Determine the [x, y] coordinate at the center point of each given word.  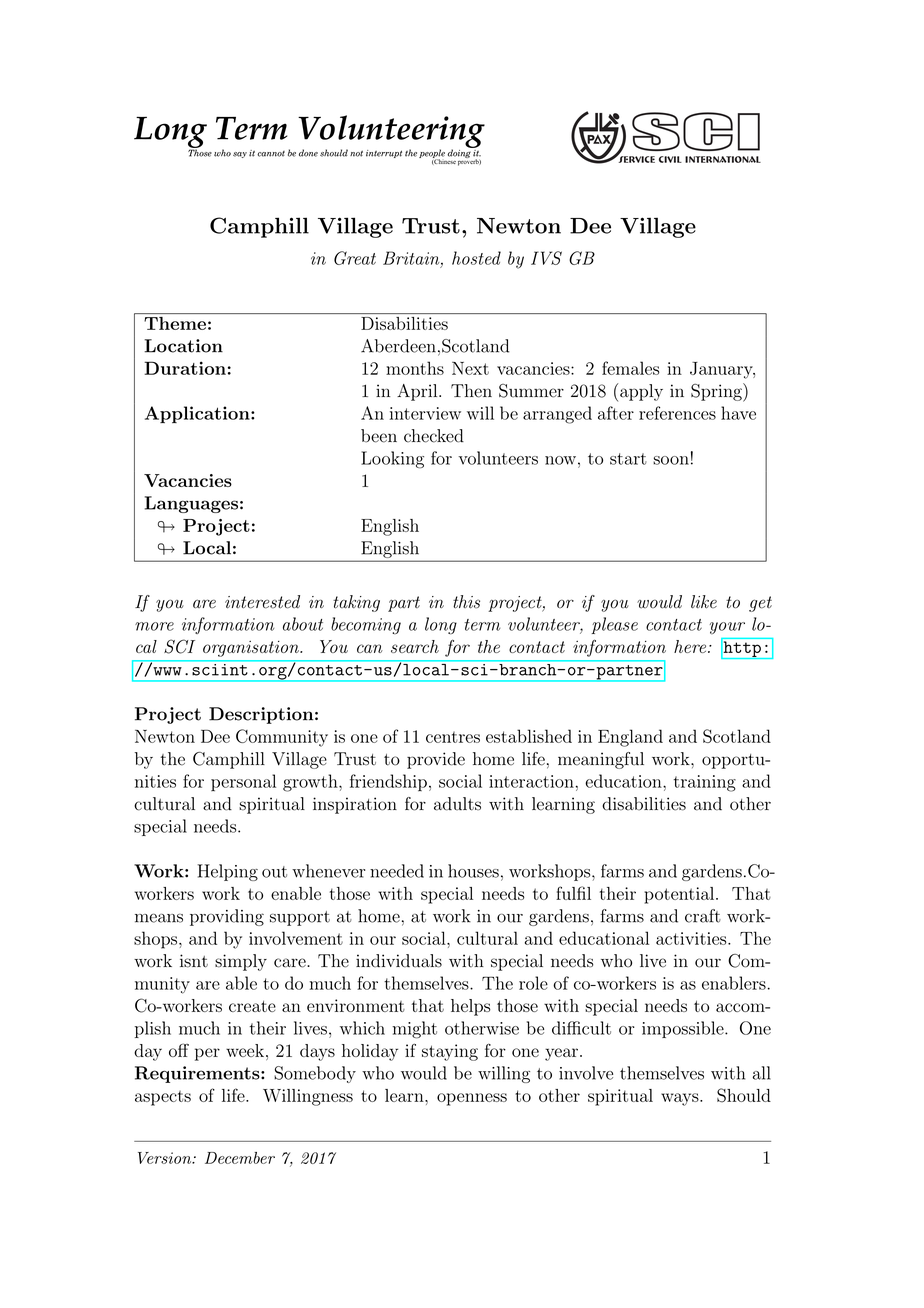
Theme [175, 323]
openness [472, 1099]
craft [703, 916]
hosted [476, 258]
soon [671, 460]
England [630, 738]
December [240, 1158]
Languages [191, 504]
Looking [392, 460]
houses [473, 871]
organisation [252, 649]
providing [227, 917]
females [631, 368]
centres [453, 737]
